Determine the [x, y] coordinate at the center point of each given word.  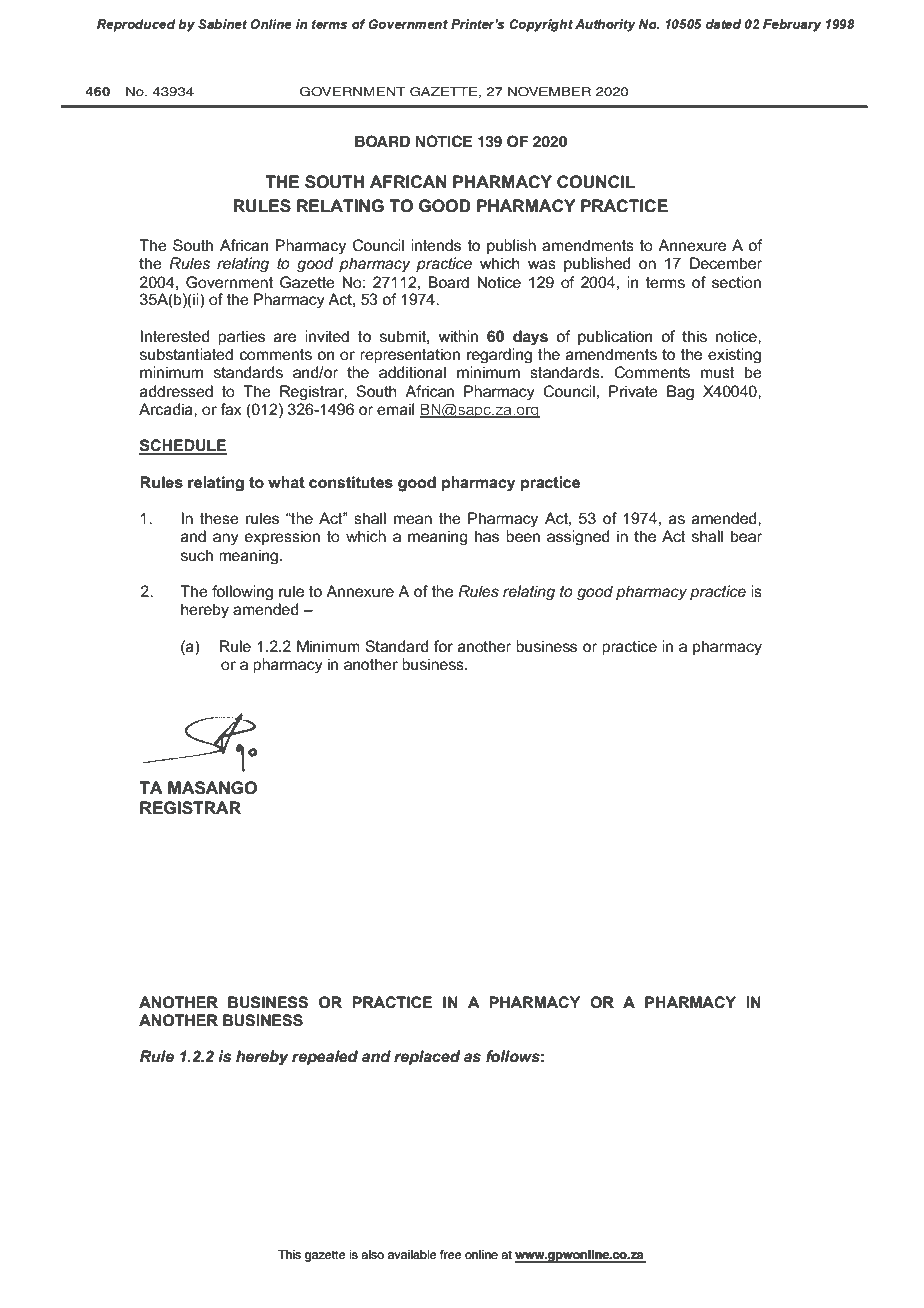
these [219, 518]
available [412, 1255]
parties [241, 337]
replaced [427, 1057]
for [443, 646]
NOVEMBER [549, 92]
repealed [325, 1057]
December [726, 263]
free [451, 1255]
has [487, 536]
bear [746, 536]
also [372, 1255]
